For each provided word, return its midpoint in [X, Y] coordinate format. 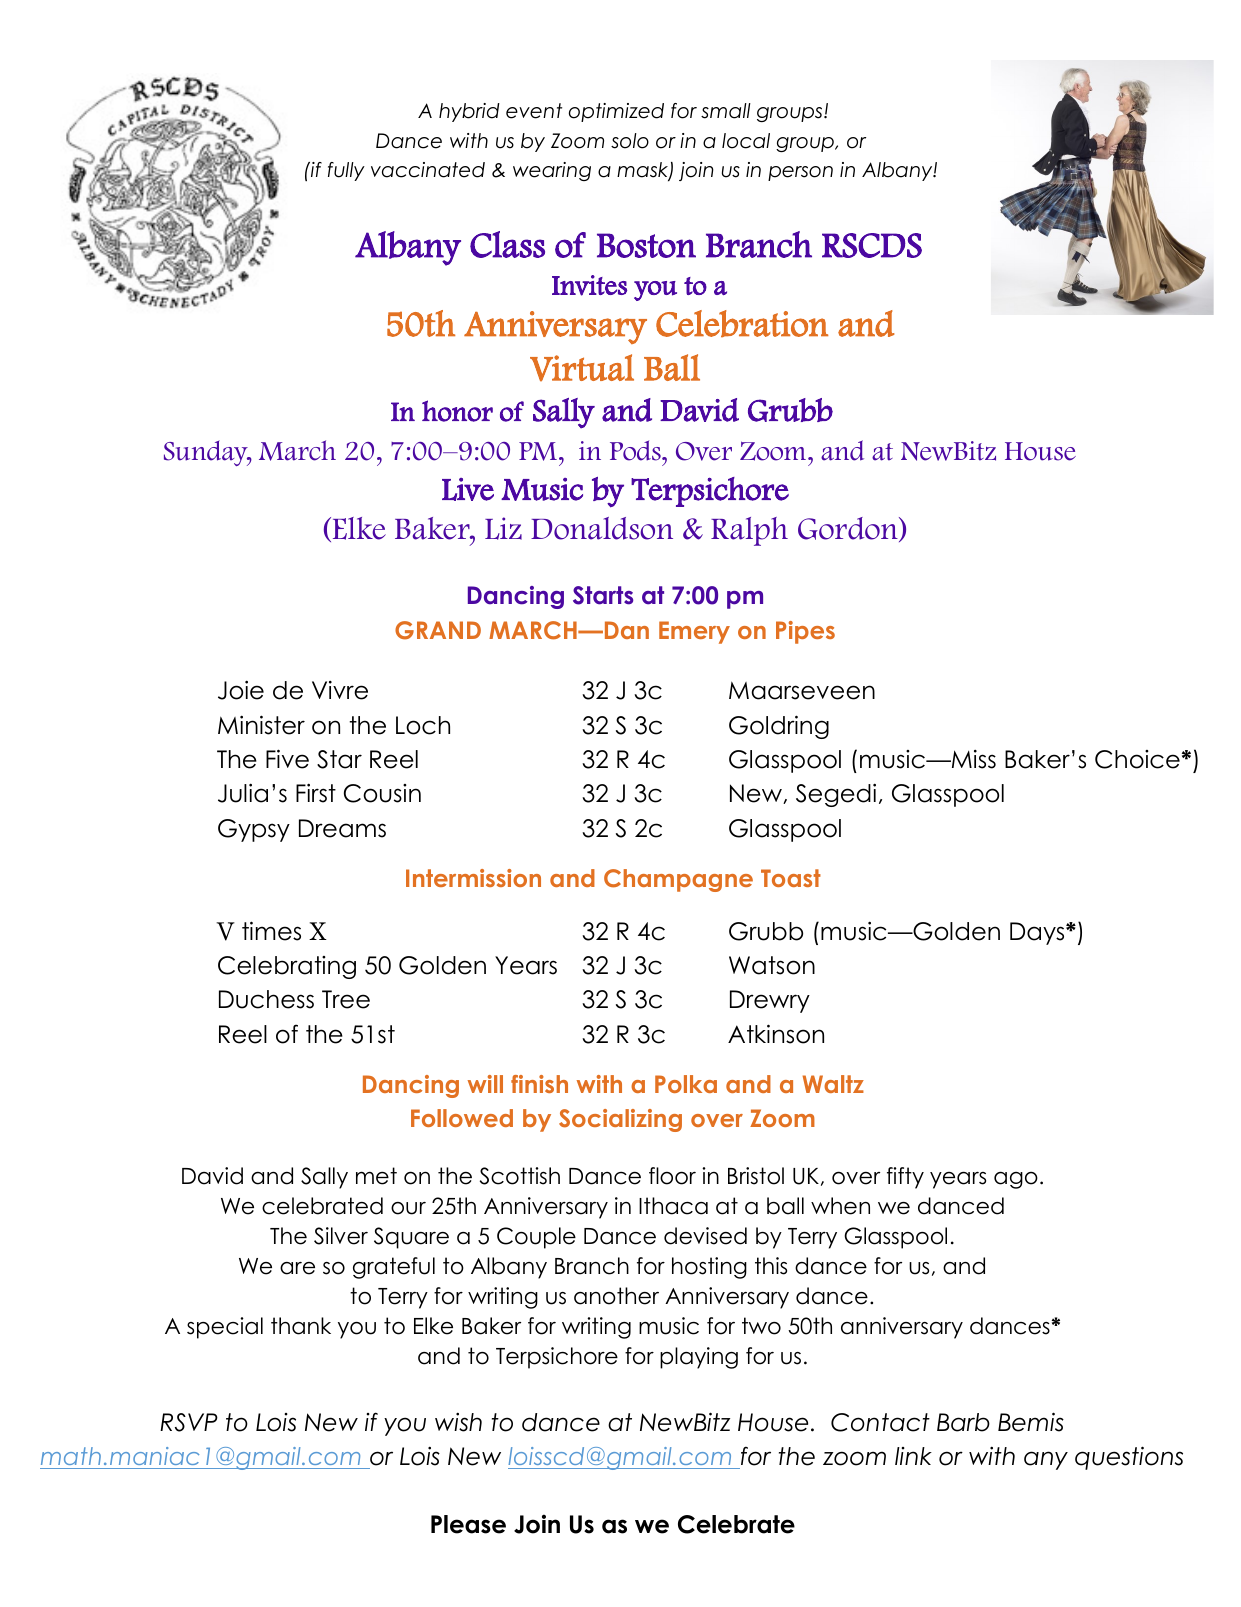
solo [630, 141]
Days [1038, 933]
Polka [686, 1084]
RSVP [189, 1422]
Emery [694, 632]
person [800, 173]
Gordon [849, 529]
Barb [963, 1422]
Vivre [340, 690]
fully [346, 171]
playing [699, 1358]
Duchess [266, 999]
